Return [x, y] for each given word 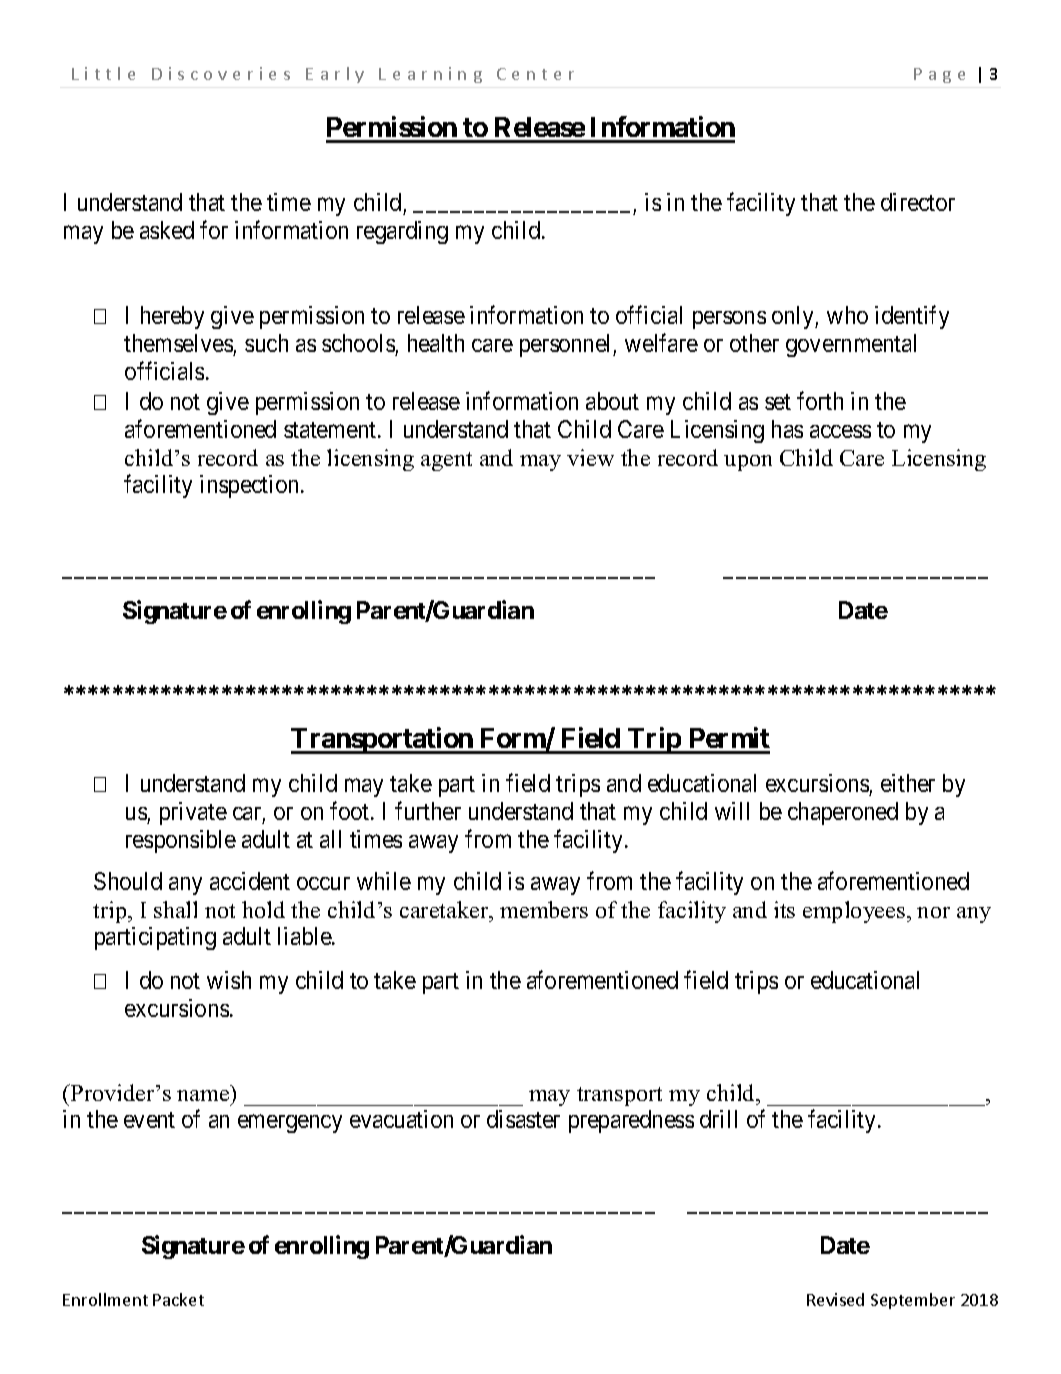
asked [167, 230]
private [193, 813]
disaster [523, 1119]
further [428, 810]
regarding [402, 232]
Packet [178, 1299]
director [918, 202]
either [908, 783]
